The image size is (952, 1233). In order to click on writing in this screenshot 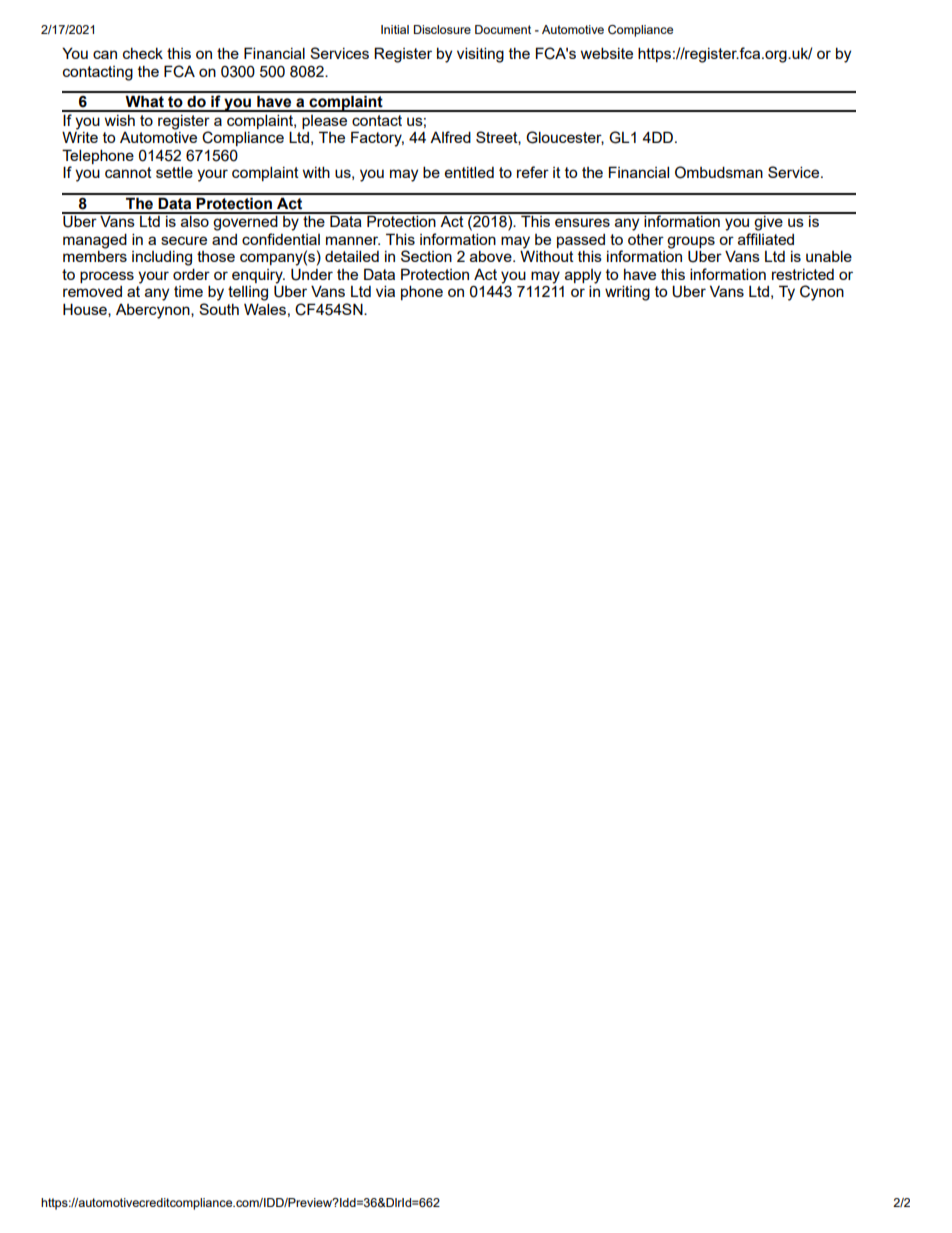, I will do `click(627, 293)`.
